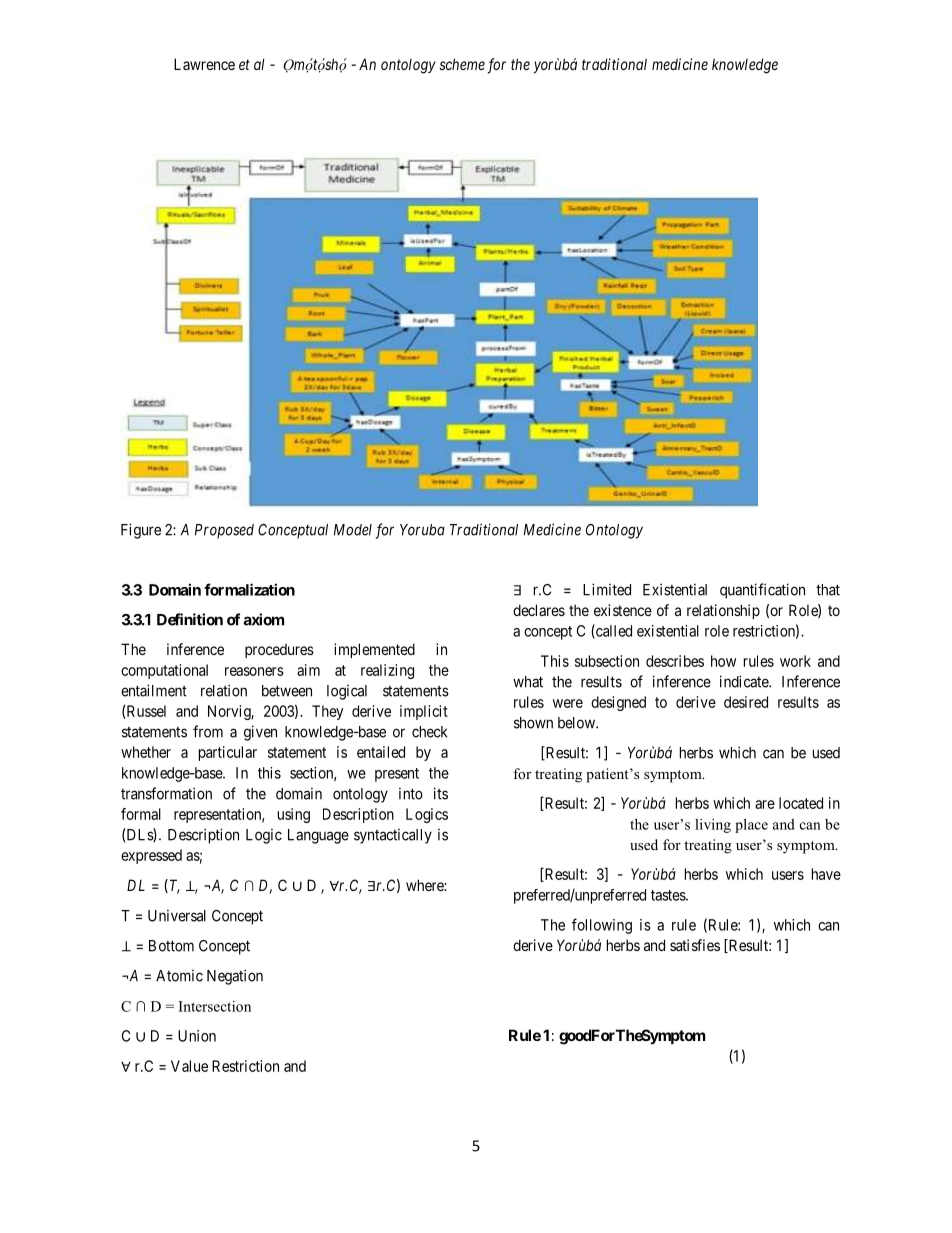 The height and width of the page is (1233, 952). I want to click on quantification, so click(762, 591).
